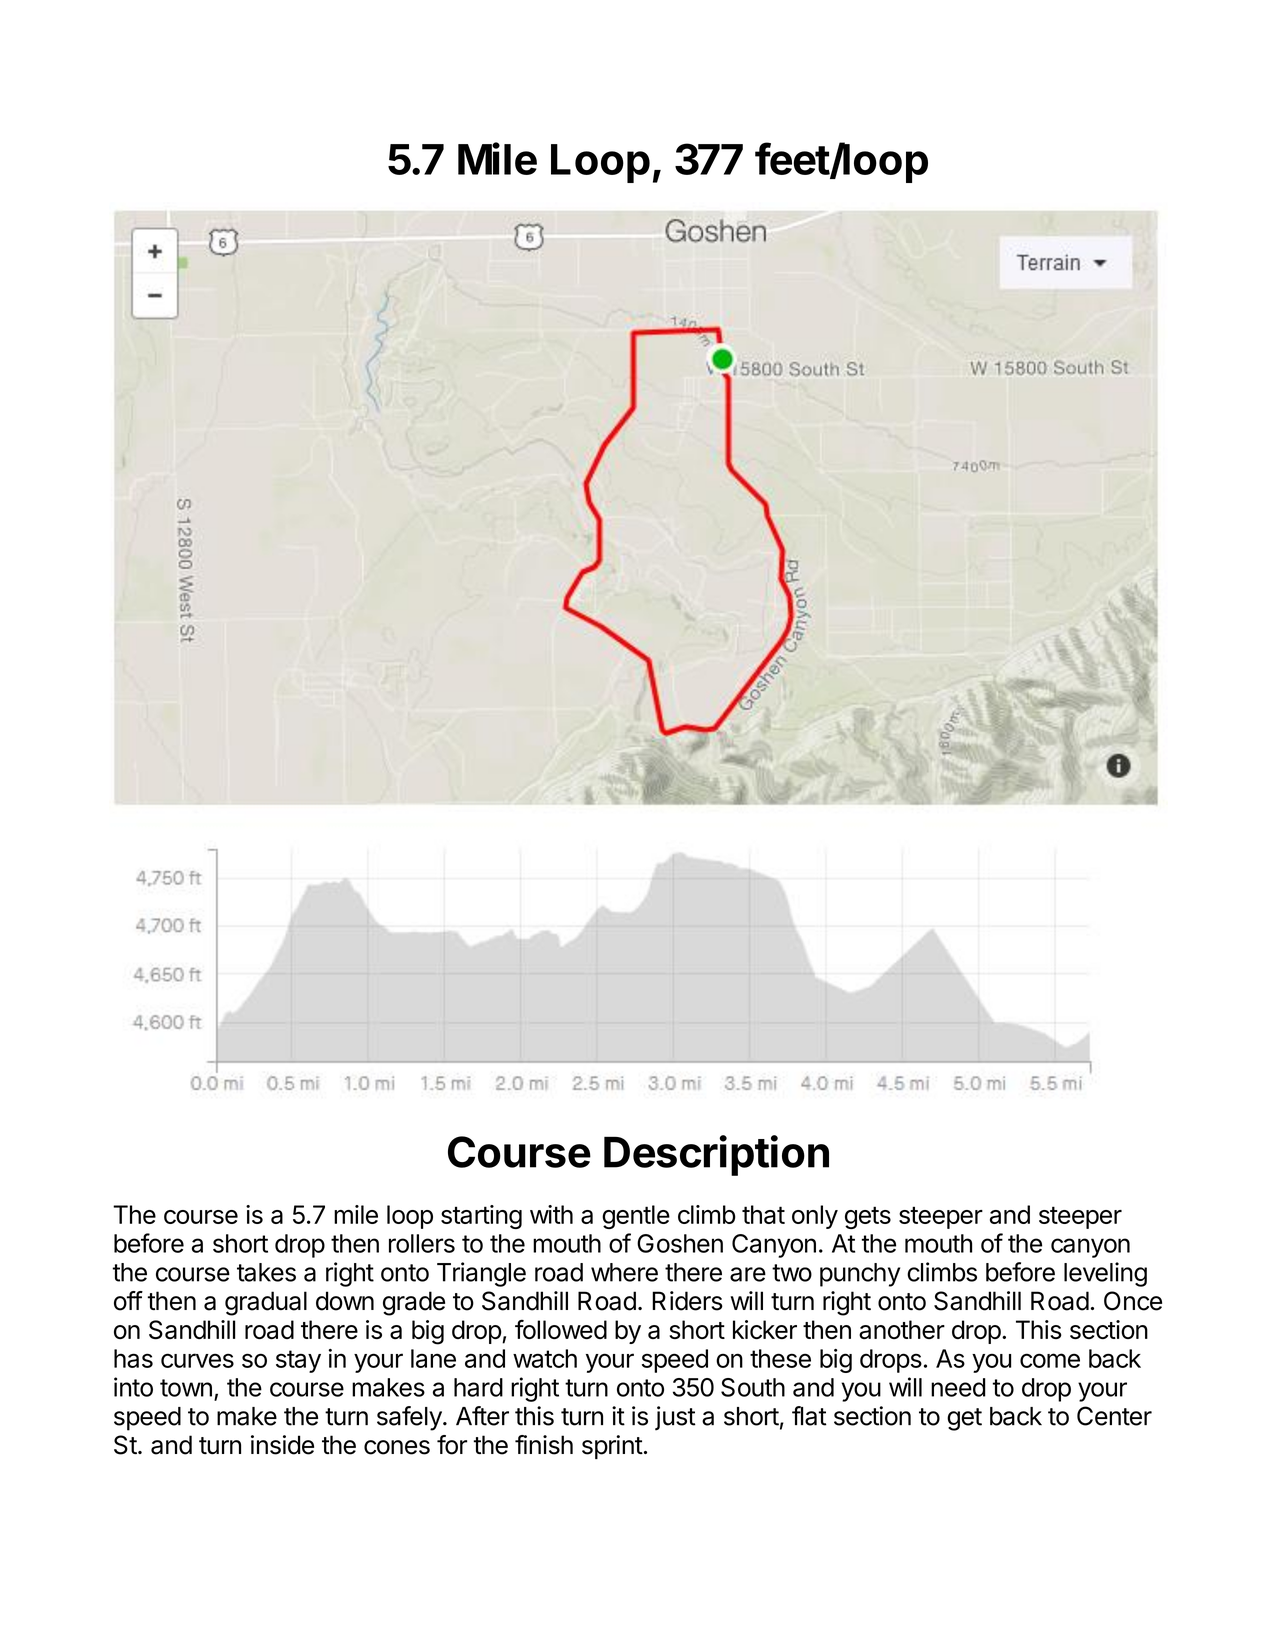 This page has height=1652, width=1277. I want to click on Riders, so click(687, 1301).
